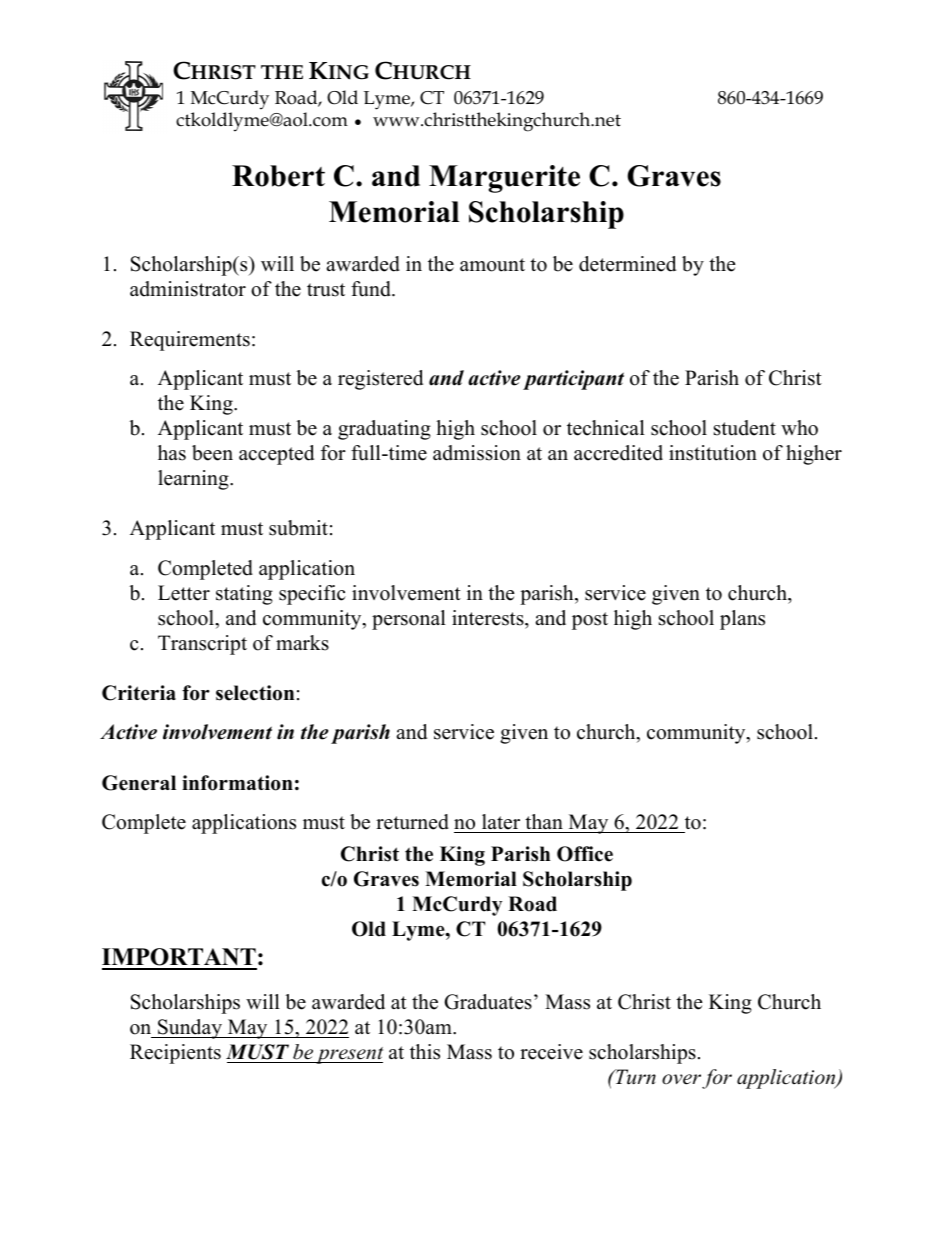 Image resolution: width=952 pixels, height=1233 pixels. Describe the element at coordinates (212, 453) in the screenshot. I see `been` at that location.
